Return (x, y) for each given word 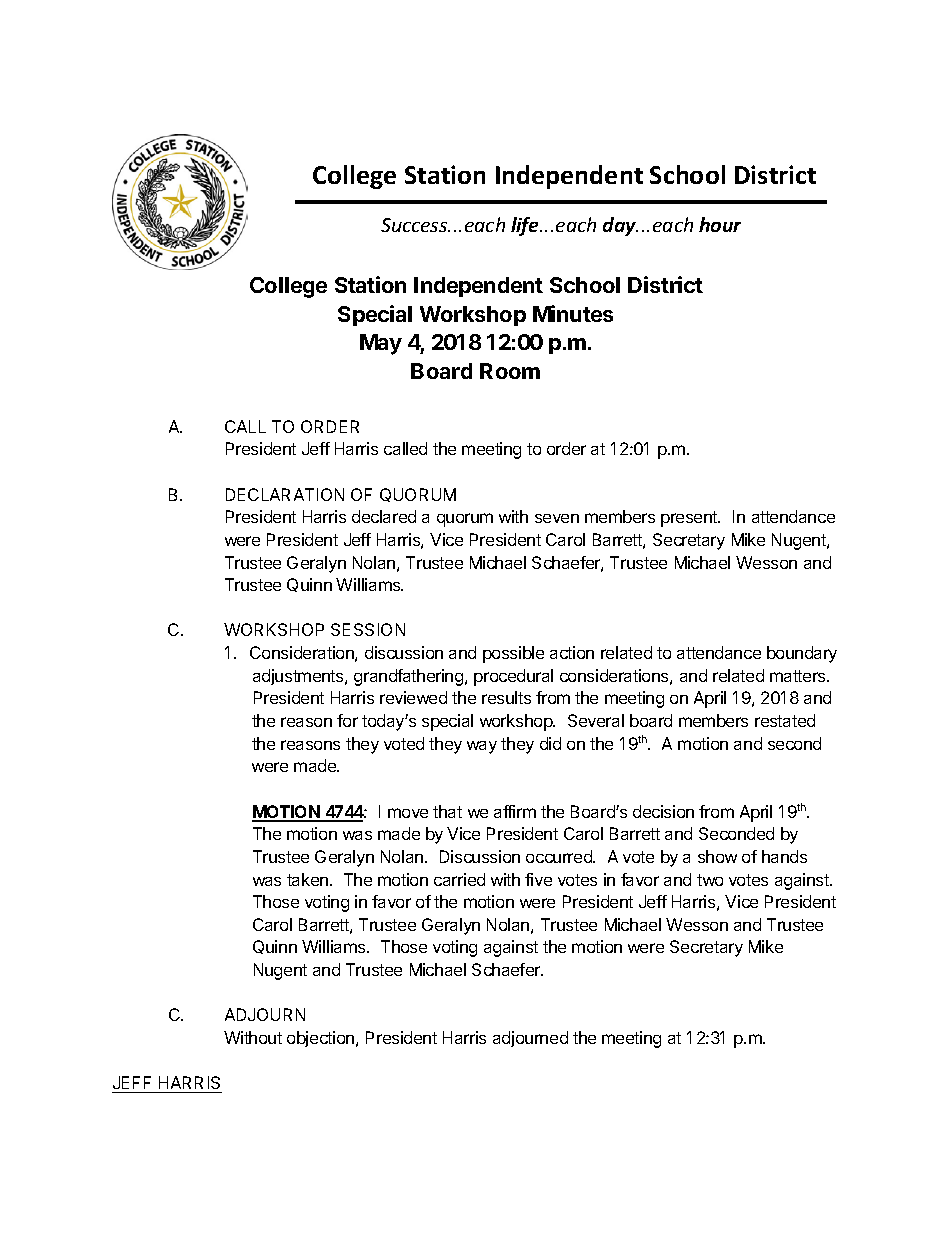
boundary (802, 654)
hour (720, 224)
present (690, 519)
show (717, 856)
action (572, 652)
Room (510, 371)
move (408, 813)
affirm (515, 811)
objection (322, 1039)
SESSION (368, 629)
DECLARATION (285, 494)
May (381, 344)
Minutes (573, 313)
